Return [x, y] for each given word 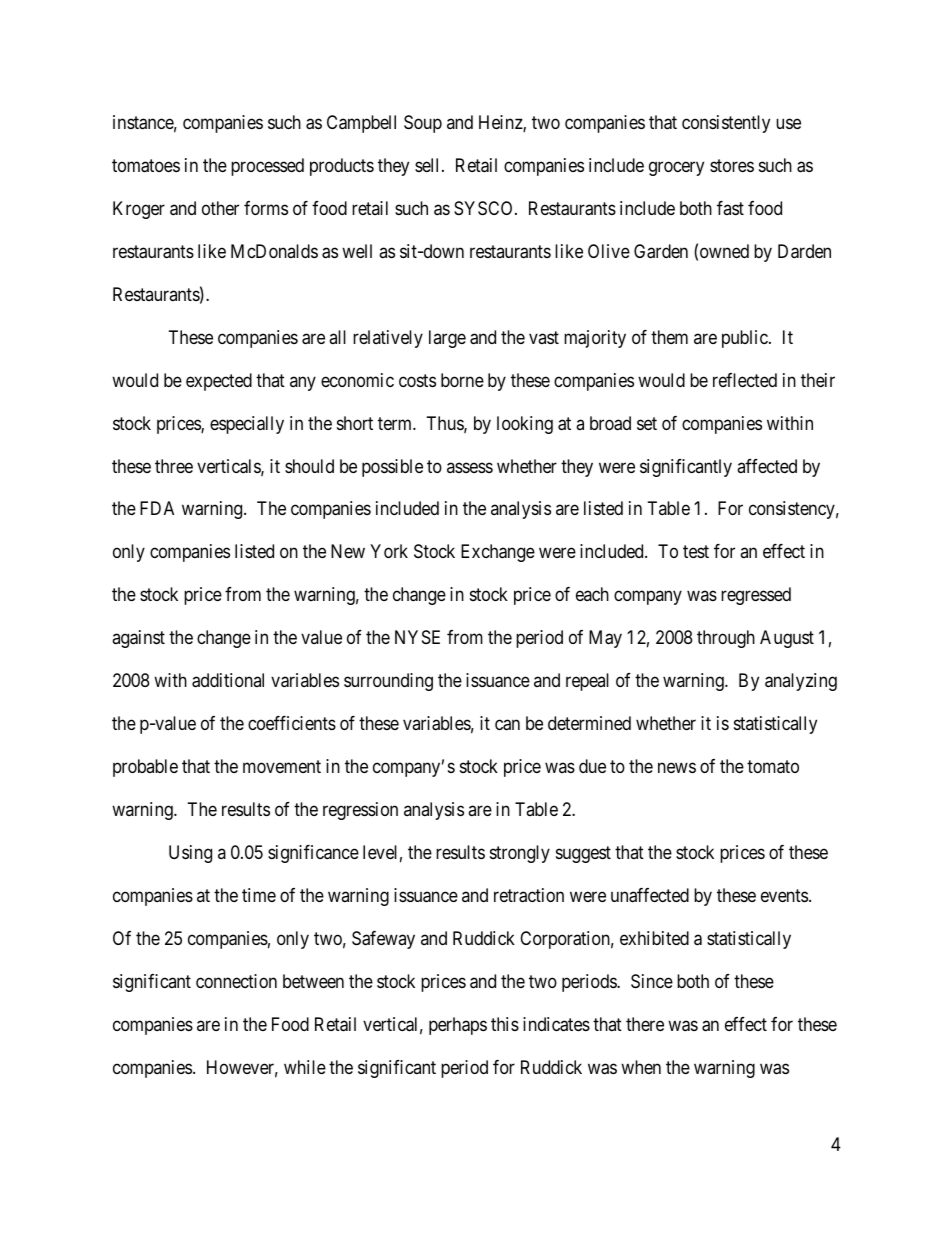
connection [236, 981]
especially [247, 425]
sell [429, 165]
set [647, 423]
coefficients [292, 723]
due [592, 766]
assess [470, 467]
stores [732, 165]
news [677, 768]
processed [267, 167]
